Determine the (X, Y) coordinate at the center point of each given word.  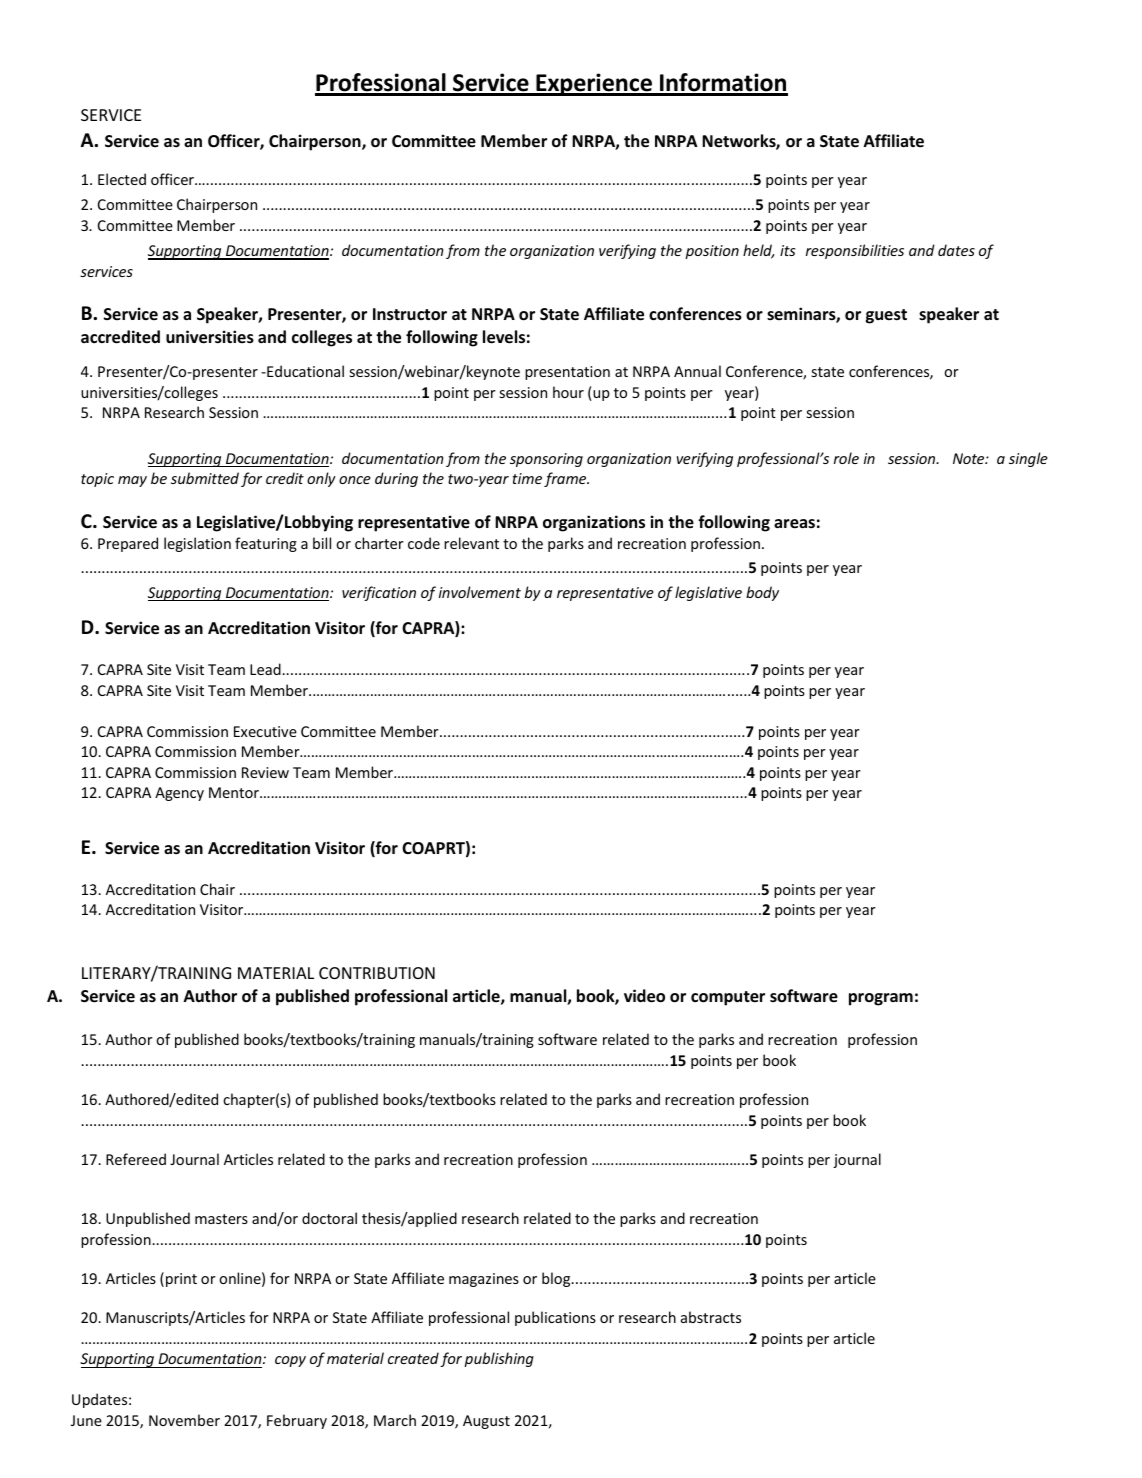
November (184, 1420)
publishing (499, 1359)
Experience (594, 84)
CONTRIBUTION (377, 973)
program (881, 999)
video (644, 996)
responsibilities (855, 251)
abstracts (711, 1317)
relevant (471, 543)
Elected (122, 179)
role (846, 458)
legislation (197, 544)
